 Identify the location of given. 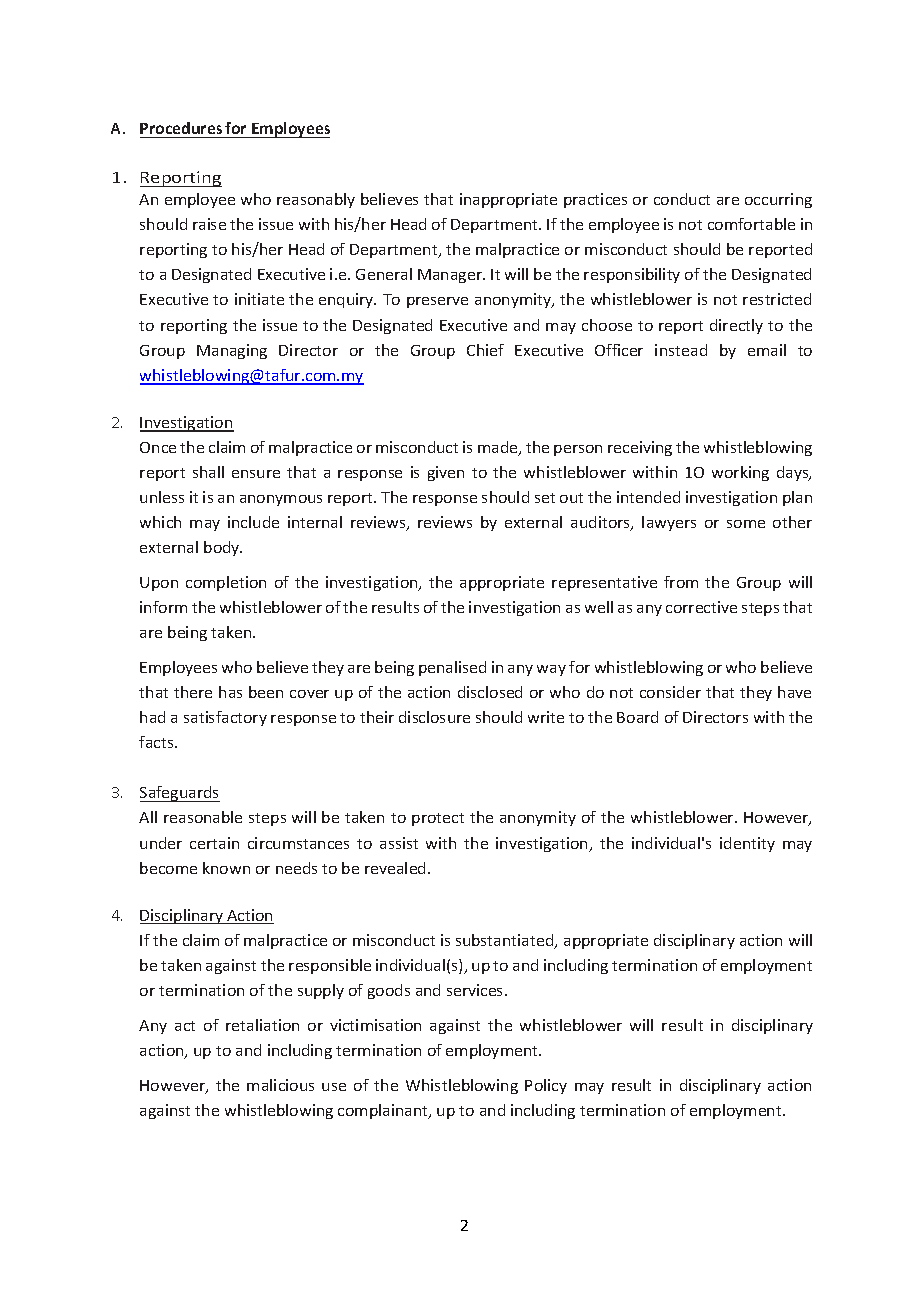
(446, 473).
